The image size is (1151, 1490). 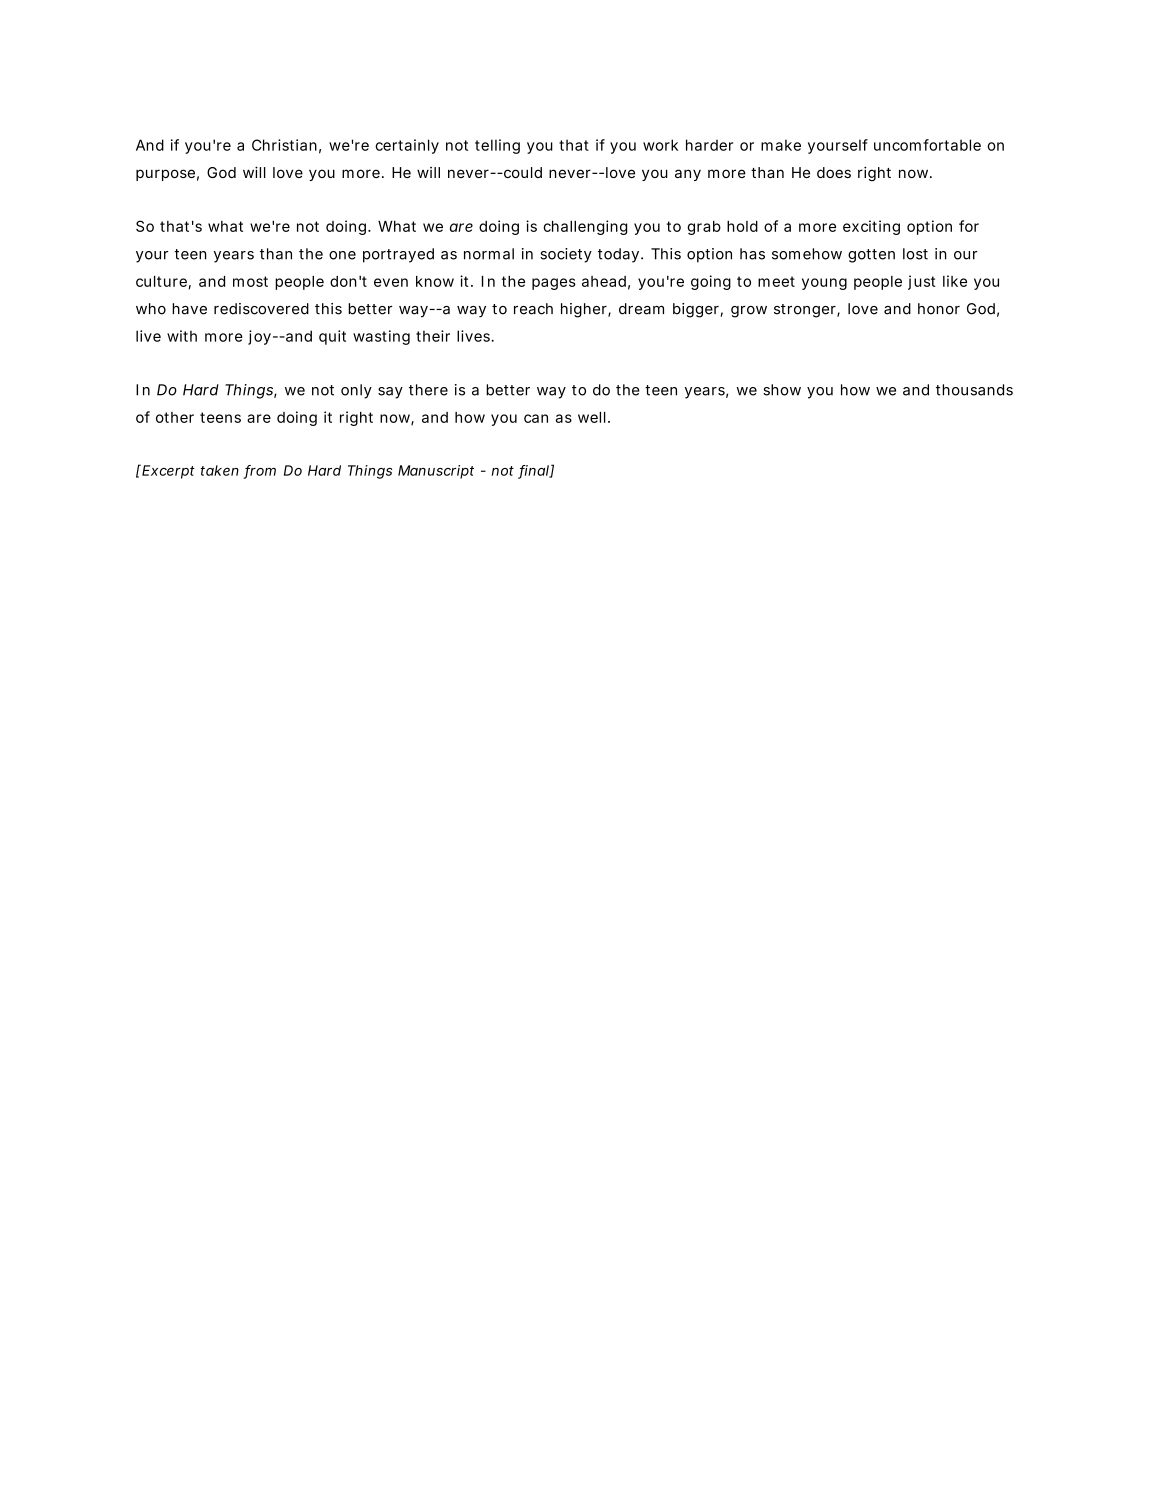 I want to click on honor, so click(x=939, y=309).
